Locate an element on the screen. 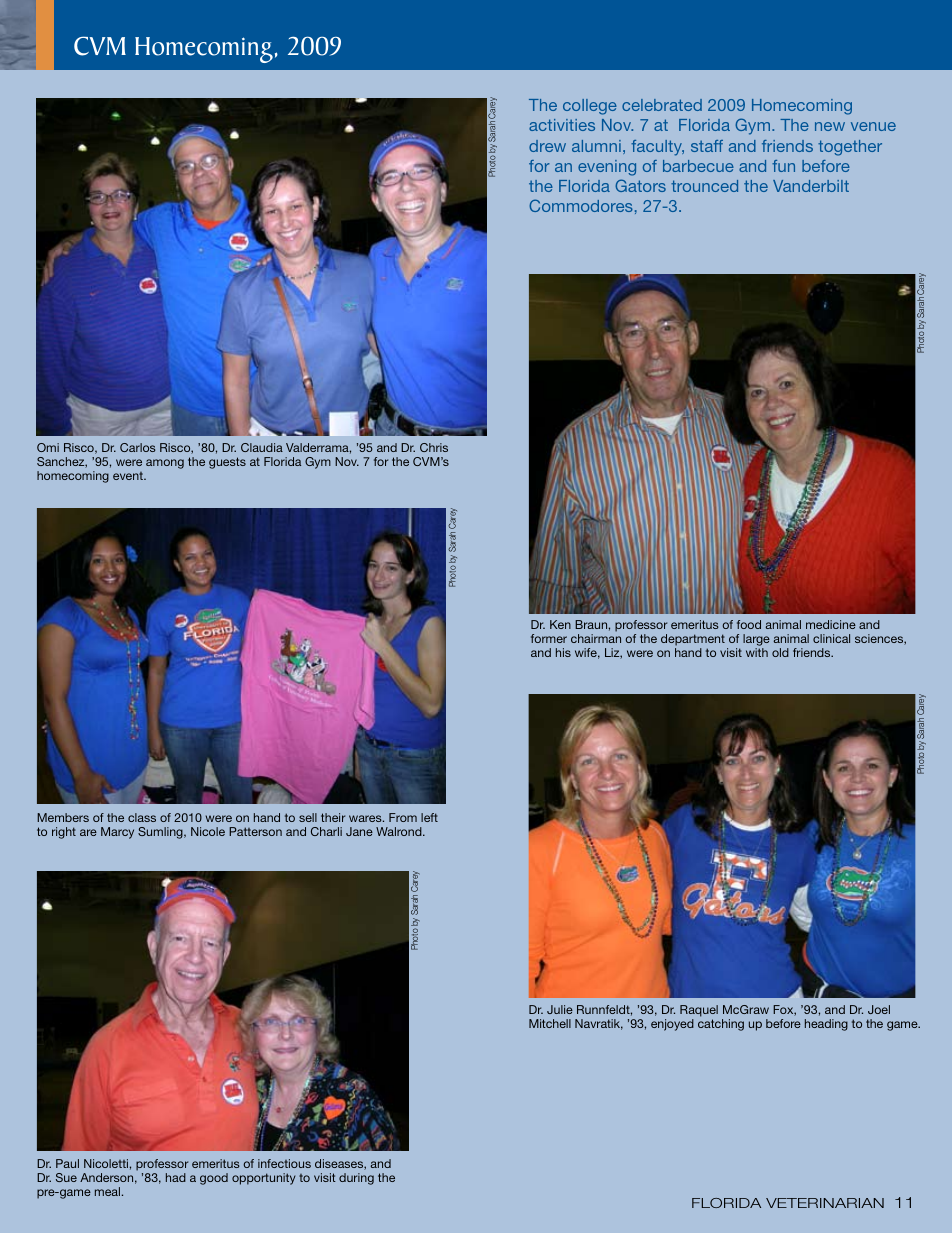 The height and width of the screenshot is (1233, 952). class is located at coordinates (142, 817).
